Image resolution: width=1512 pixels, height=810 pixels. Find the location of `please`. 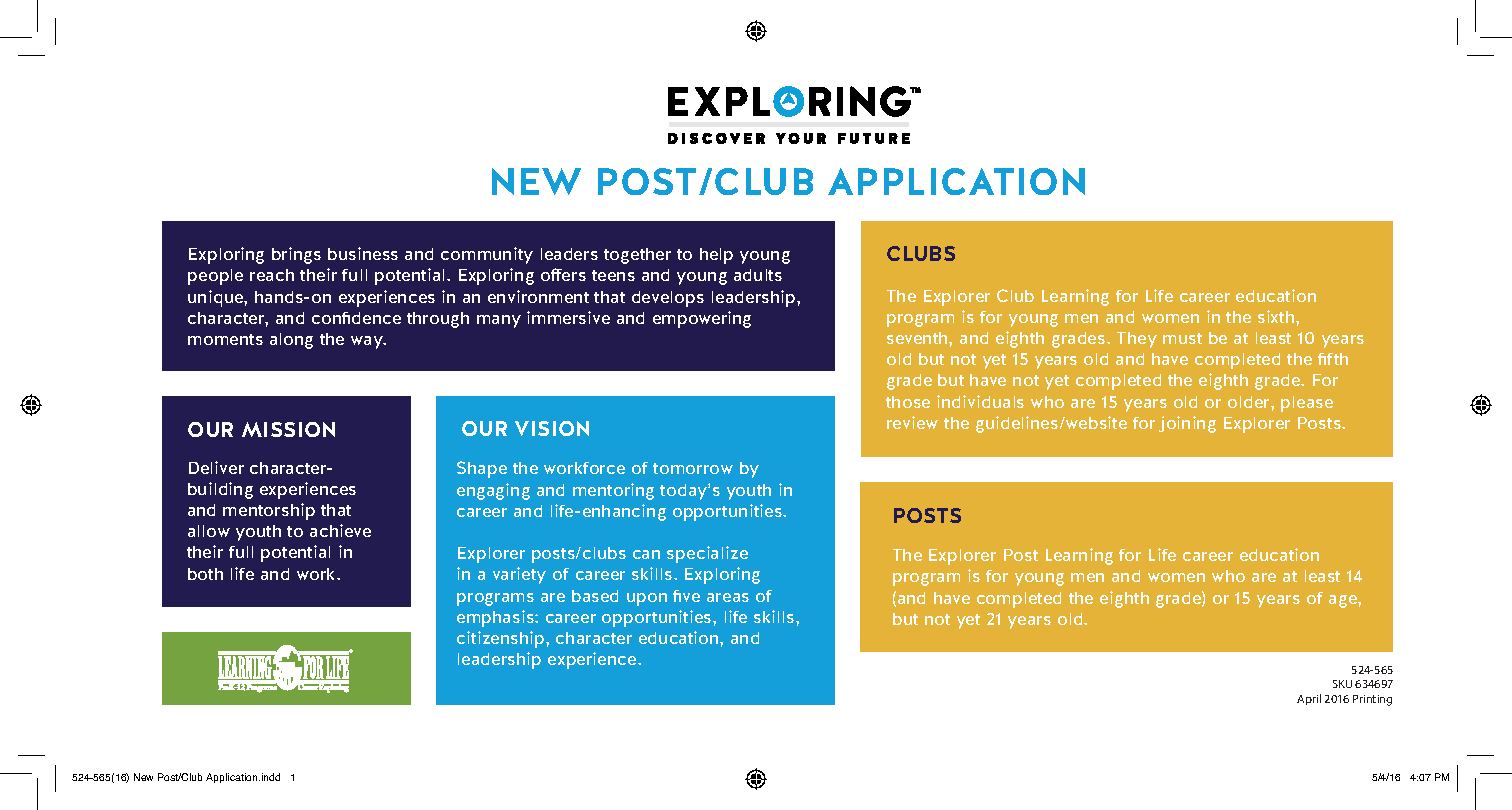

please is located at coordinates (1307, 404).
